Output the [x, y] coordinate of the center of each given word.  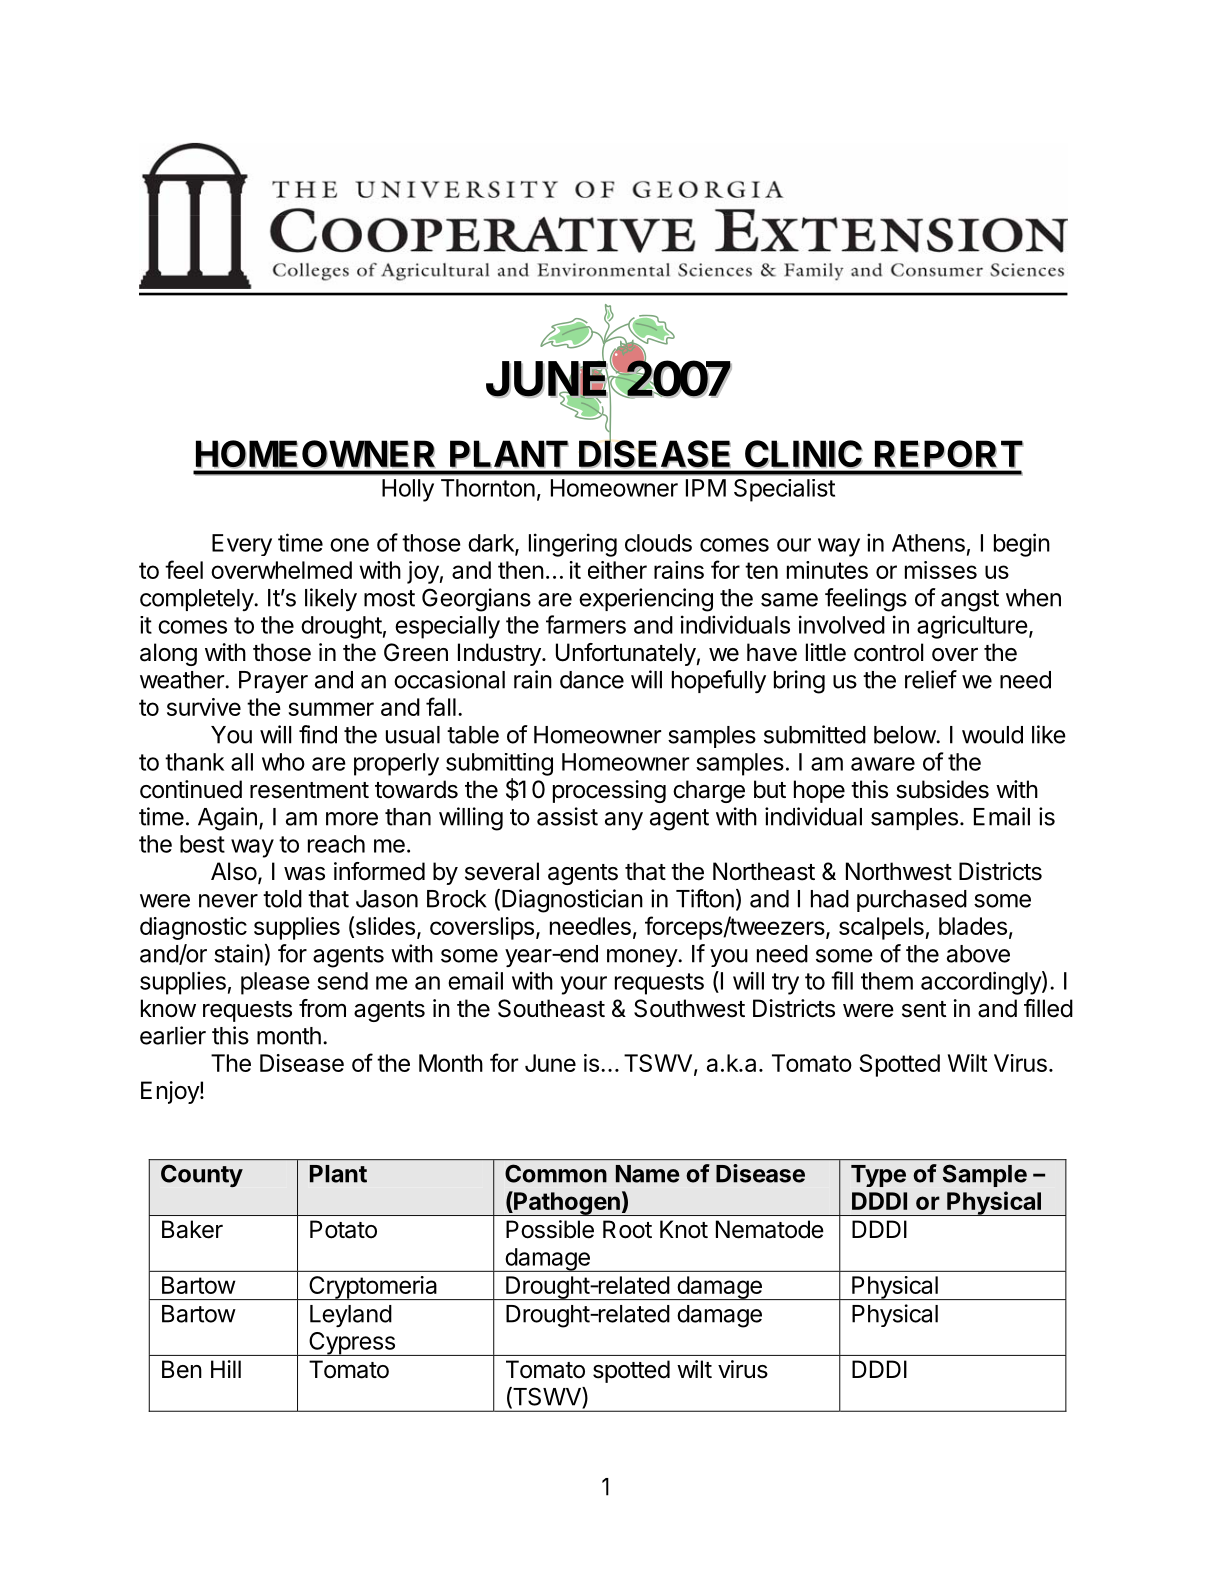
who [283, 762]
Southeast [551, 1008]
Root [627, 1229]
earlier [173, 1035]
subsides [942, 789]
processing [609, 791]
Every [242, 545]
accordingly [982, 983]
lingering [573, 545]
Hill [226, 1369]
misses [941, 570]
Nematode [770, 1229]
